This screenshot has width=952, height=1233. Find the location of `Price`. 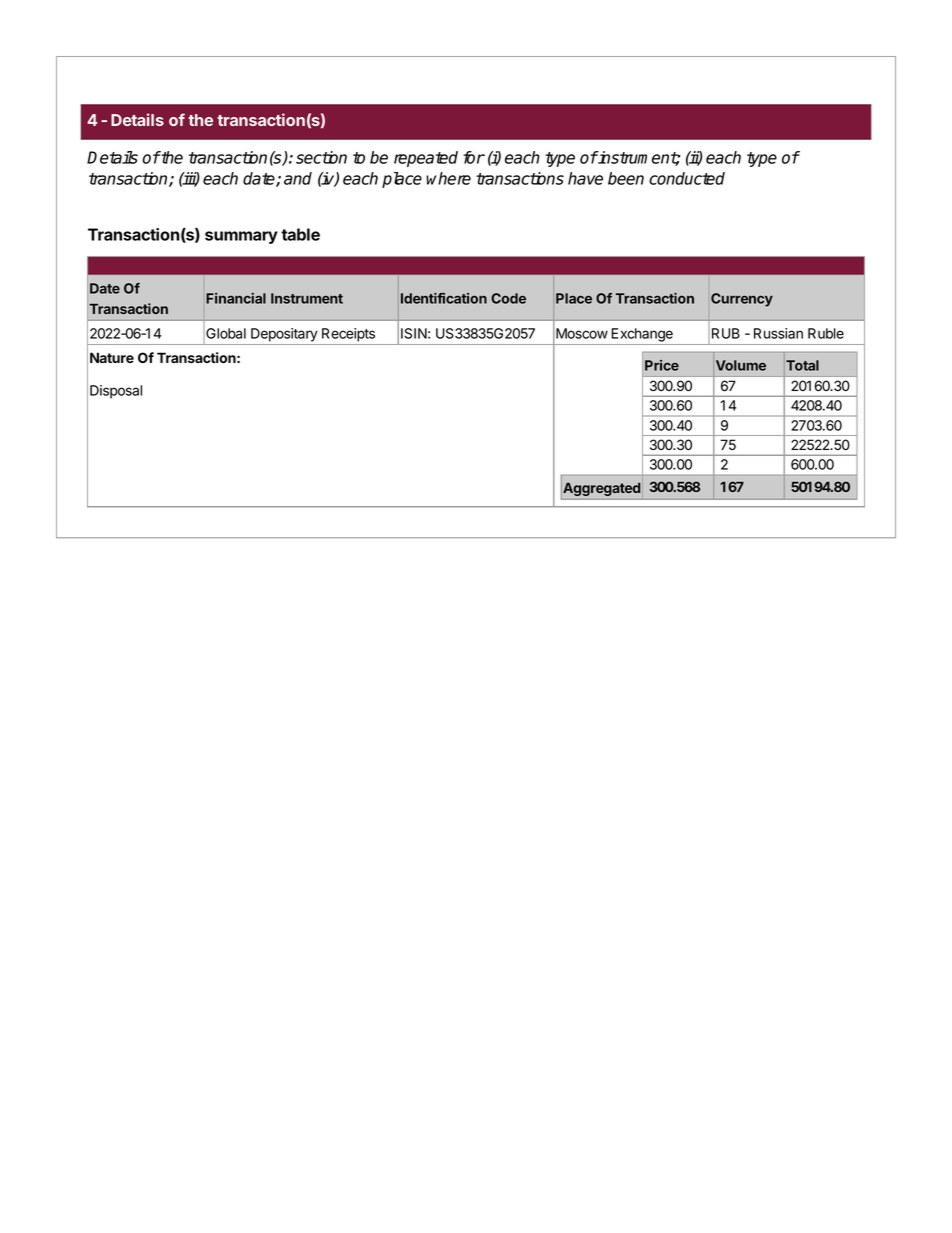

Price is located at coordinates (662, 365).
